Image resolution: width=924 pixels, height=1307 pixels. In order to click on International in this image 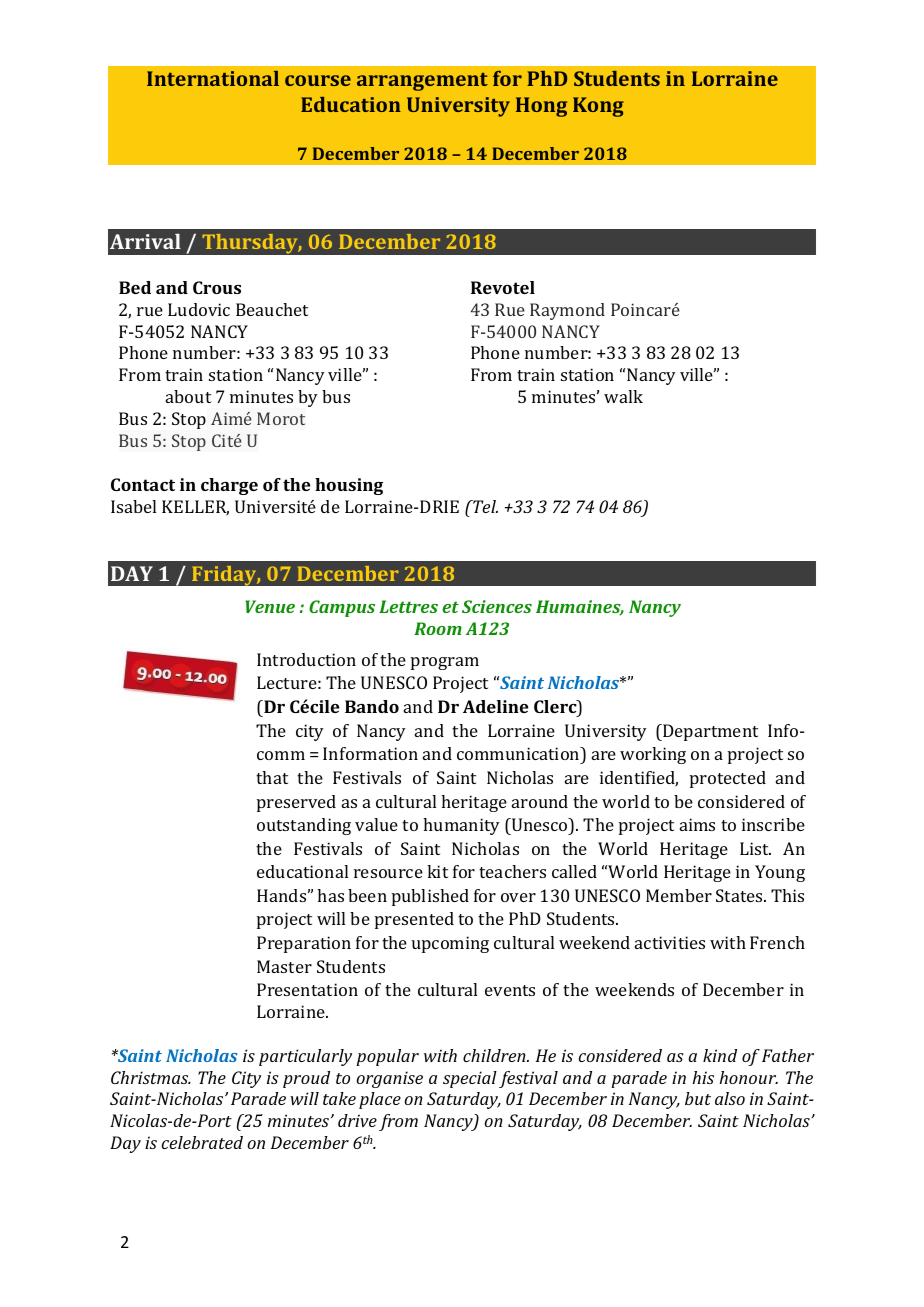, I will do `click(213, 78)`.
